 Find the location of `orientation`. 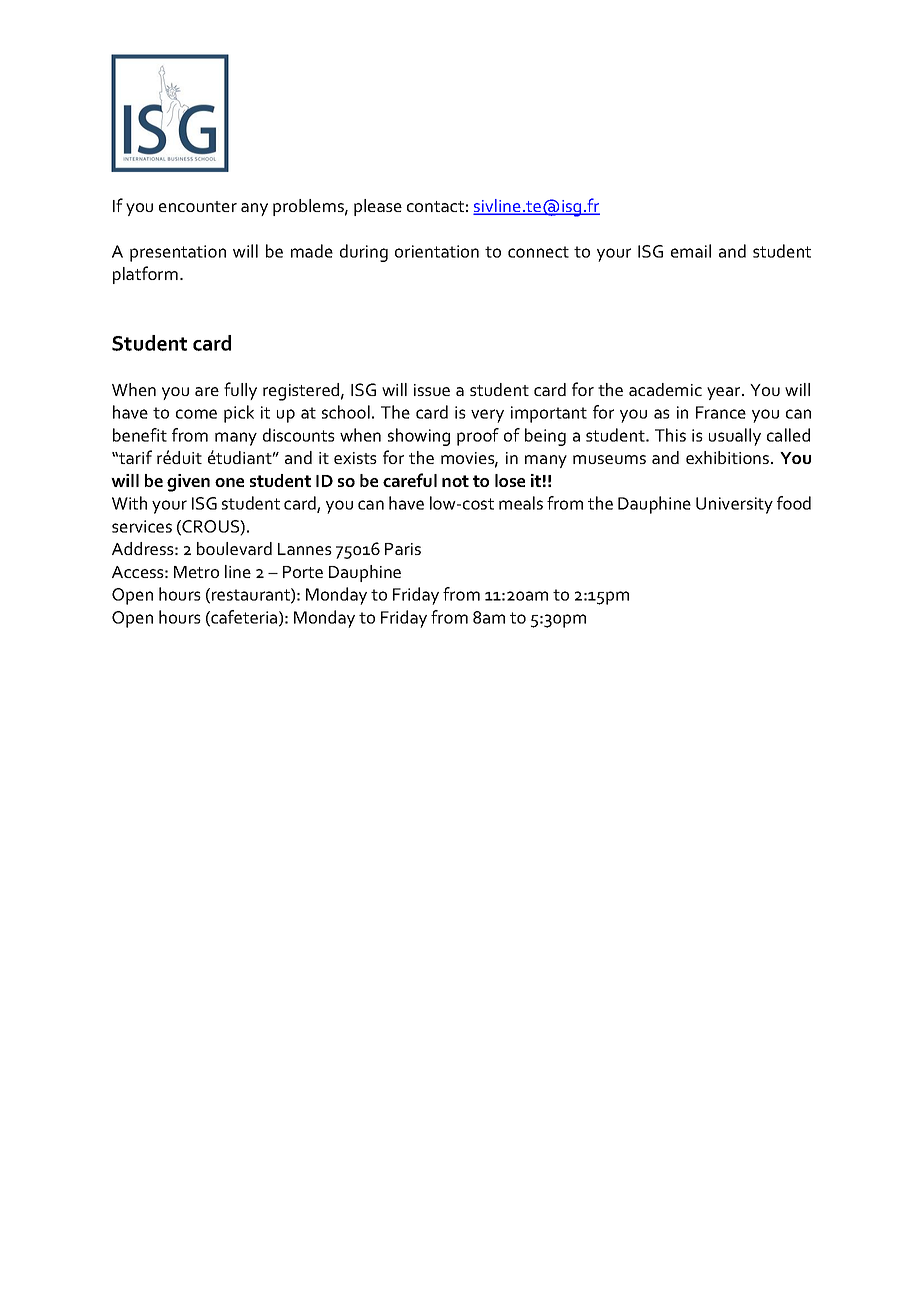

orientation is located at coordinates (437, 251).
